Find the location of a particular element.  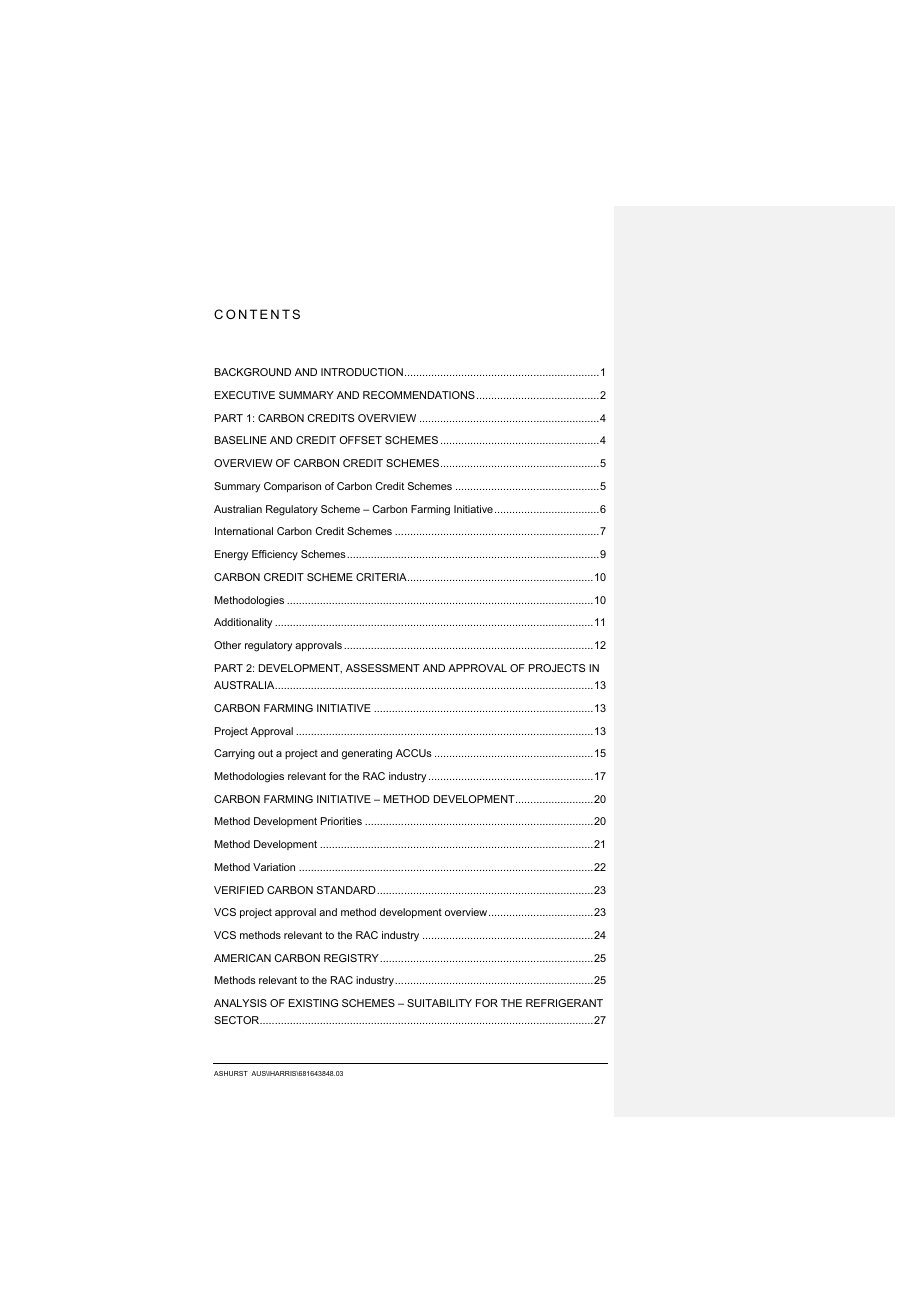

generating is located at coordinates (367, 754).
